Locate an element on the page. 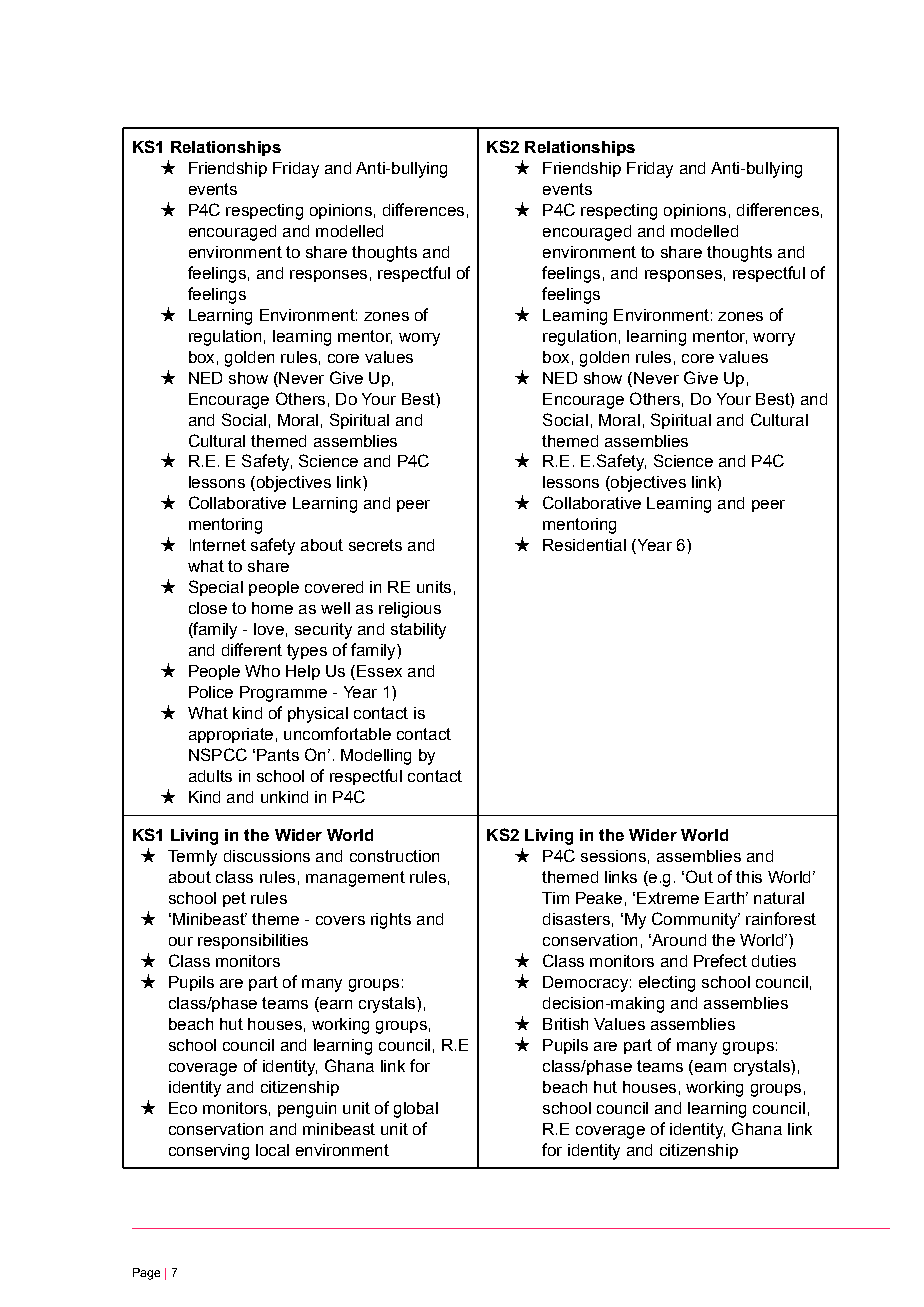 The image size is (924, 1307). Page is located at coordinates (146, 1274).
